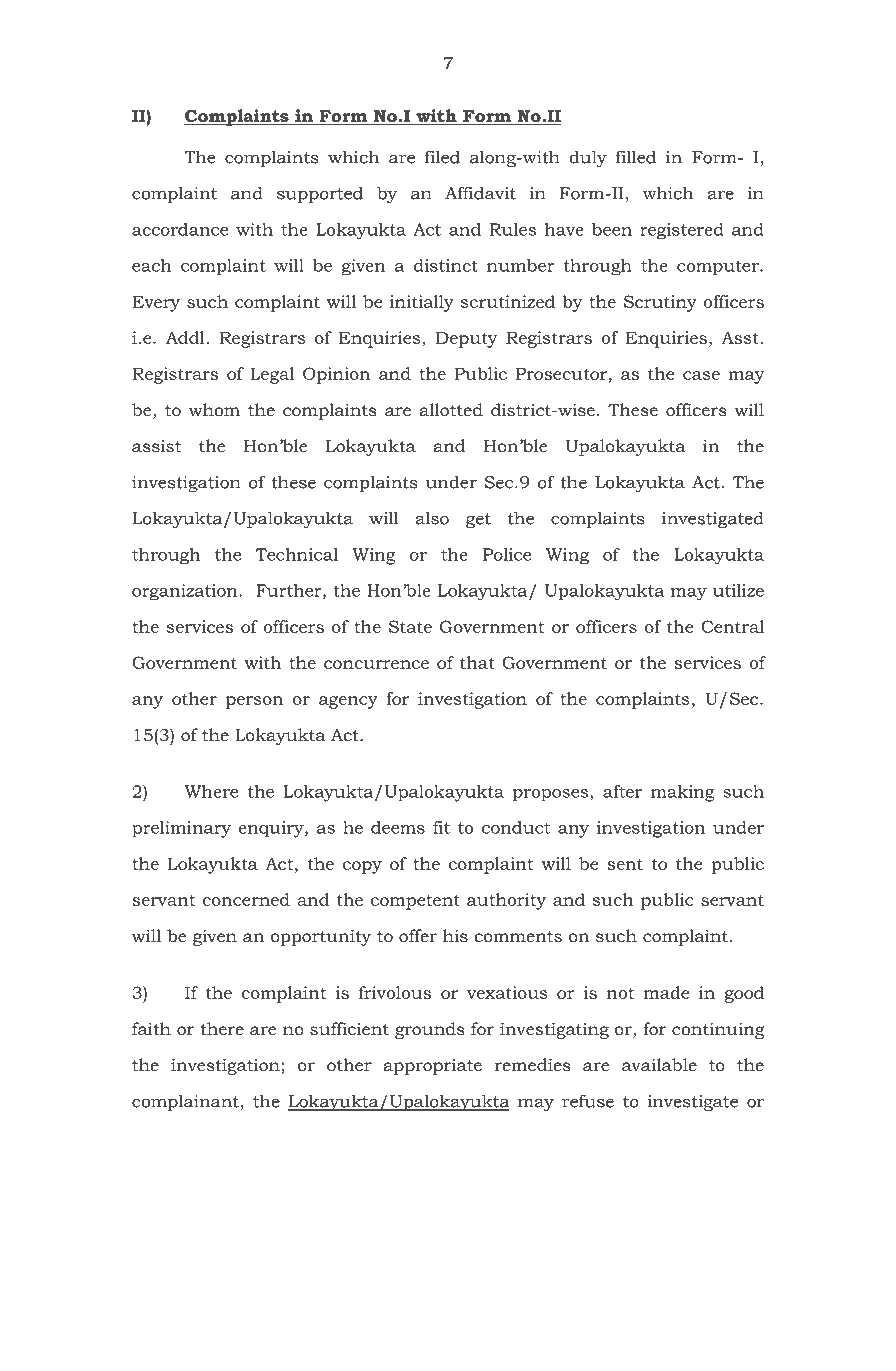 The width and height of the page is (896, 1371). What do you see at coordinates (659, 1064) in the page?
I see `available` at bounding box center [659, 1064].
